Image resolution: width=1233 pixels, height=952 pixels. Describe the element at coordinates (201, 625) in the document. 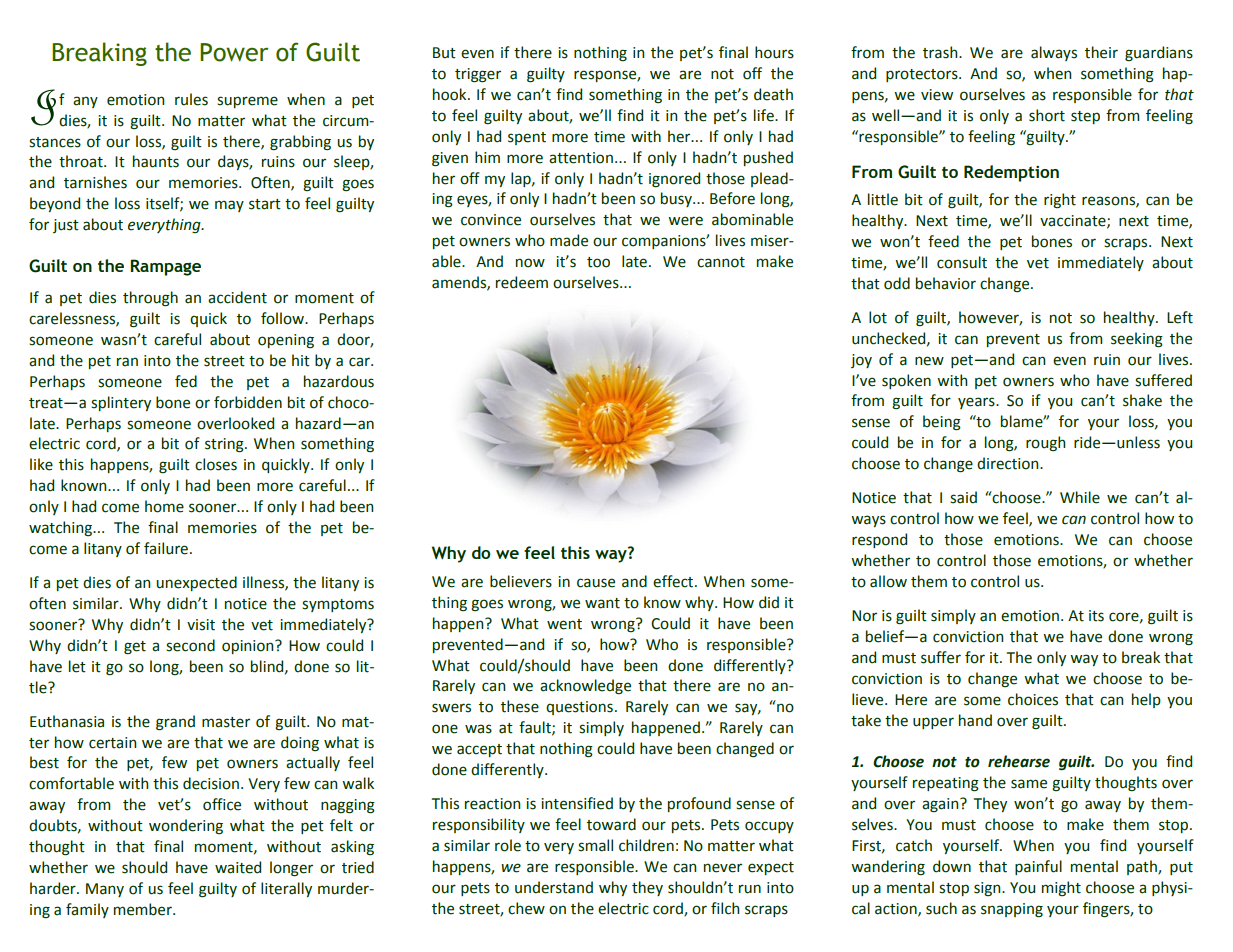

I see `visit` at that location.
